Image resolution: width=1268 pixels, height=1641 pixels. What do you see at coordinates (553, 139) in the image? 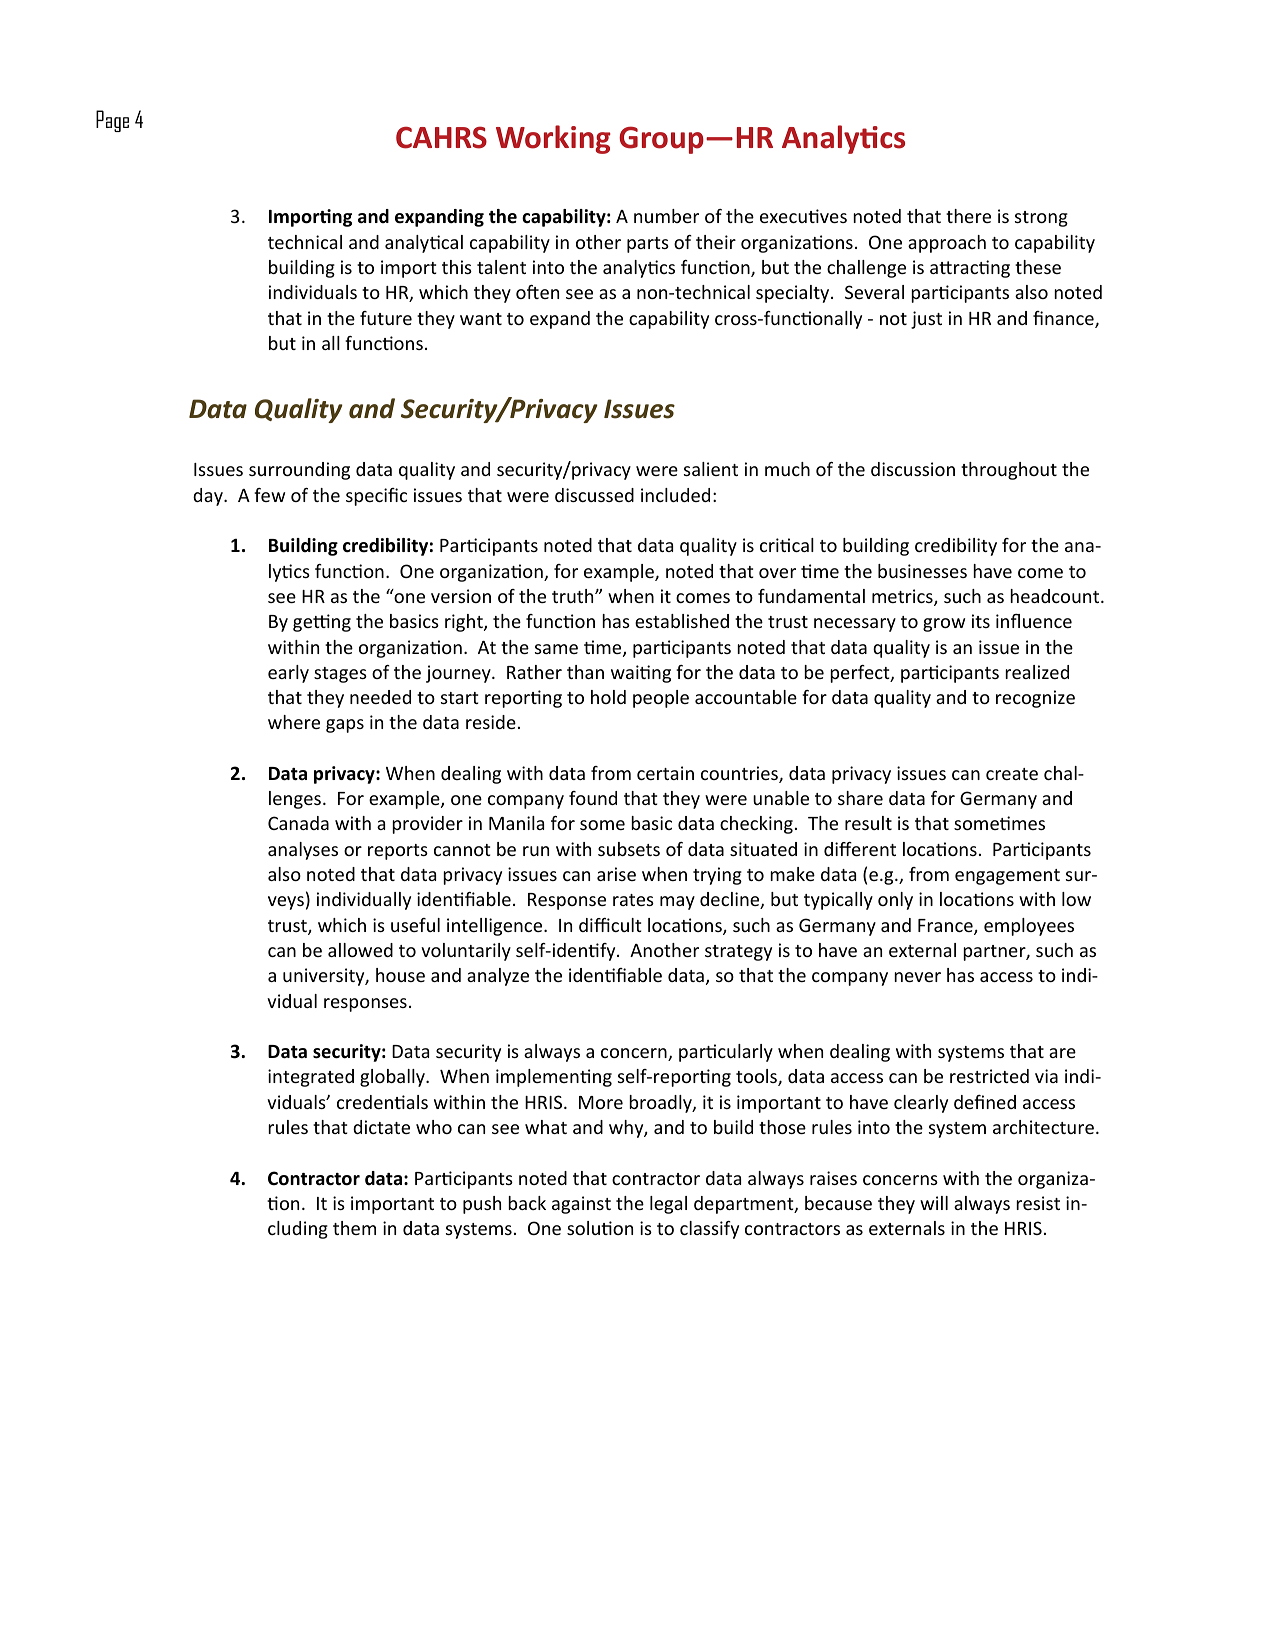
I see `Working` at bounding box center [553, 139].
